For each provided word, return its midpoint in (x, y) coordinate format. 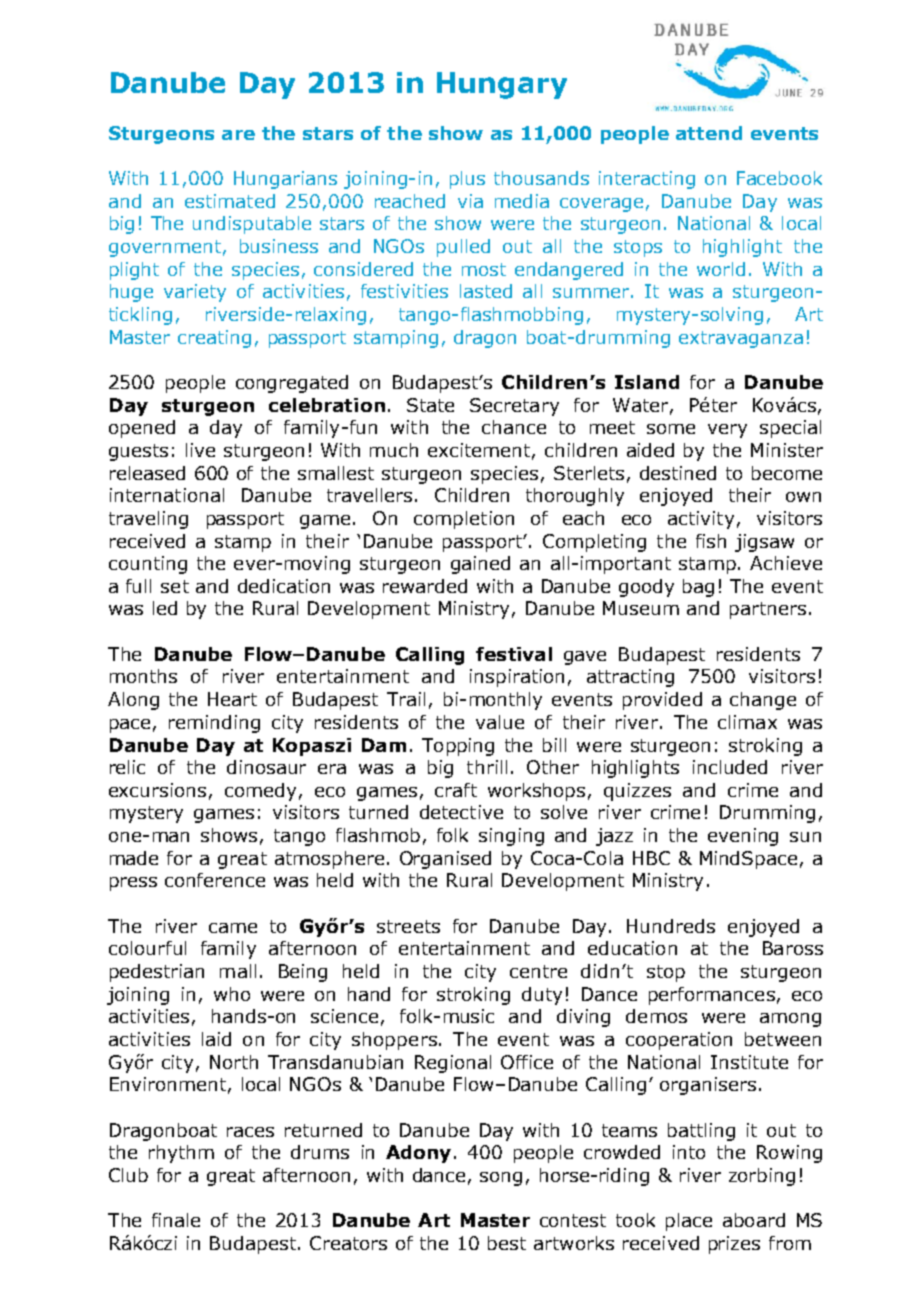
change (763, 701)
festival (514, 654)
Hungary (502, 85)
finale (176, 1220)
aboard (754, 1220)
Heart (232, 699)
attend (709, 133)
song (501, 1179)
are (238, 135)
